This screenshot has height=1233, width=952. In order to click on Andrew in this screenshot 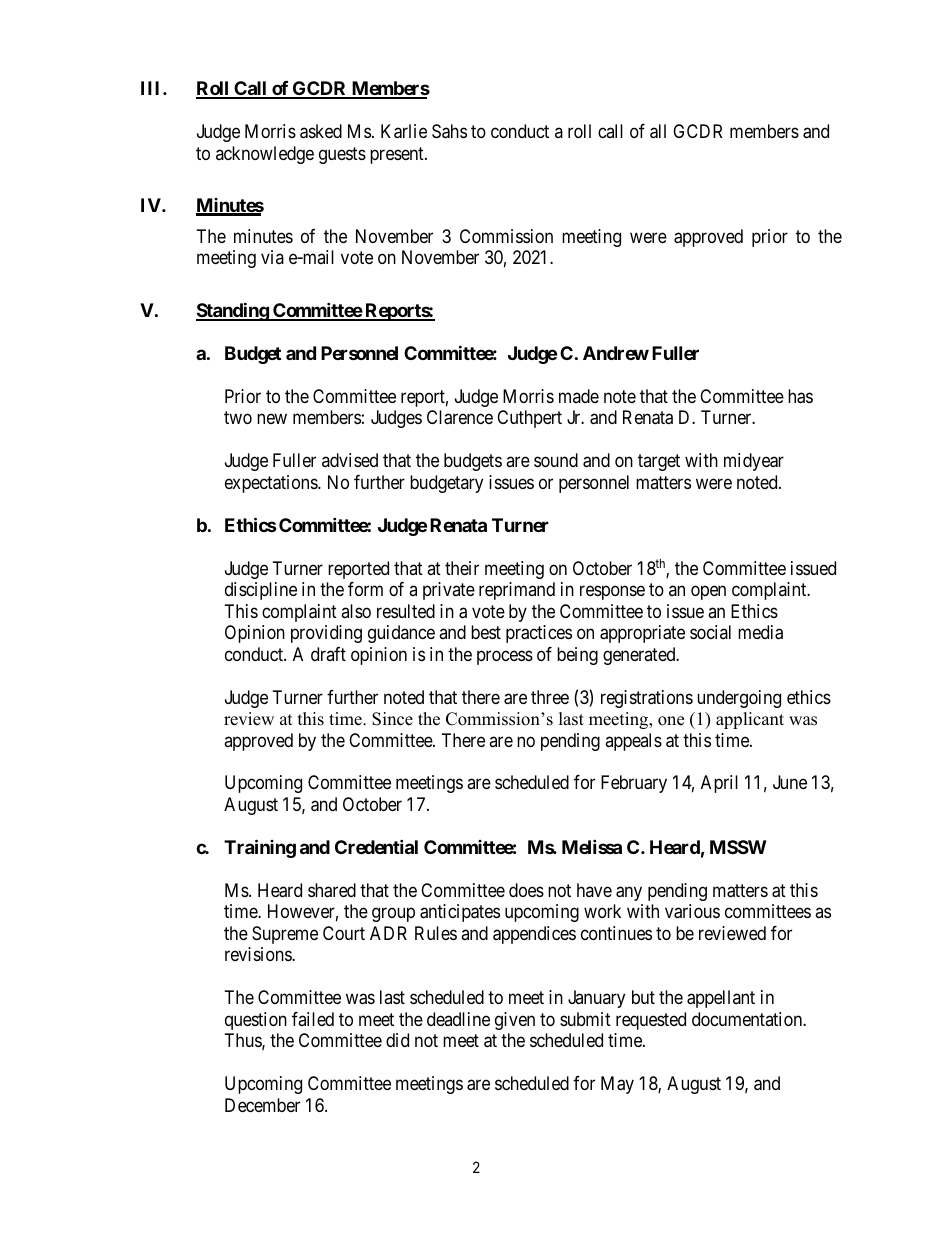, I will do `click(616, 353)`.
